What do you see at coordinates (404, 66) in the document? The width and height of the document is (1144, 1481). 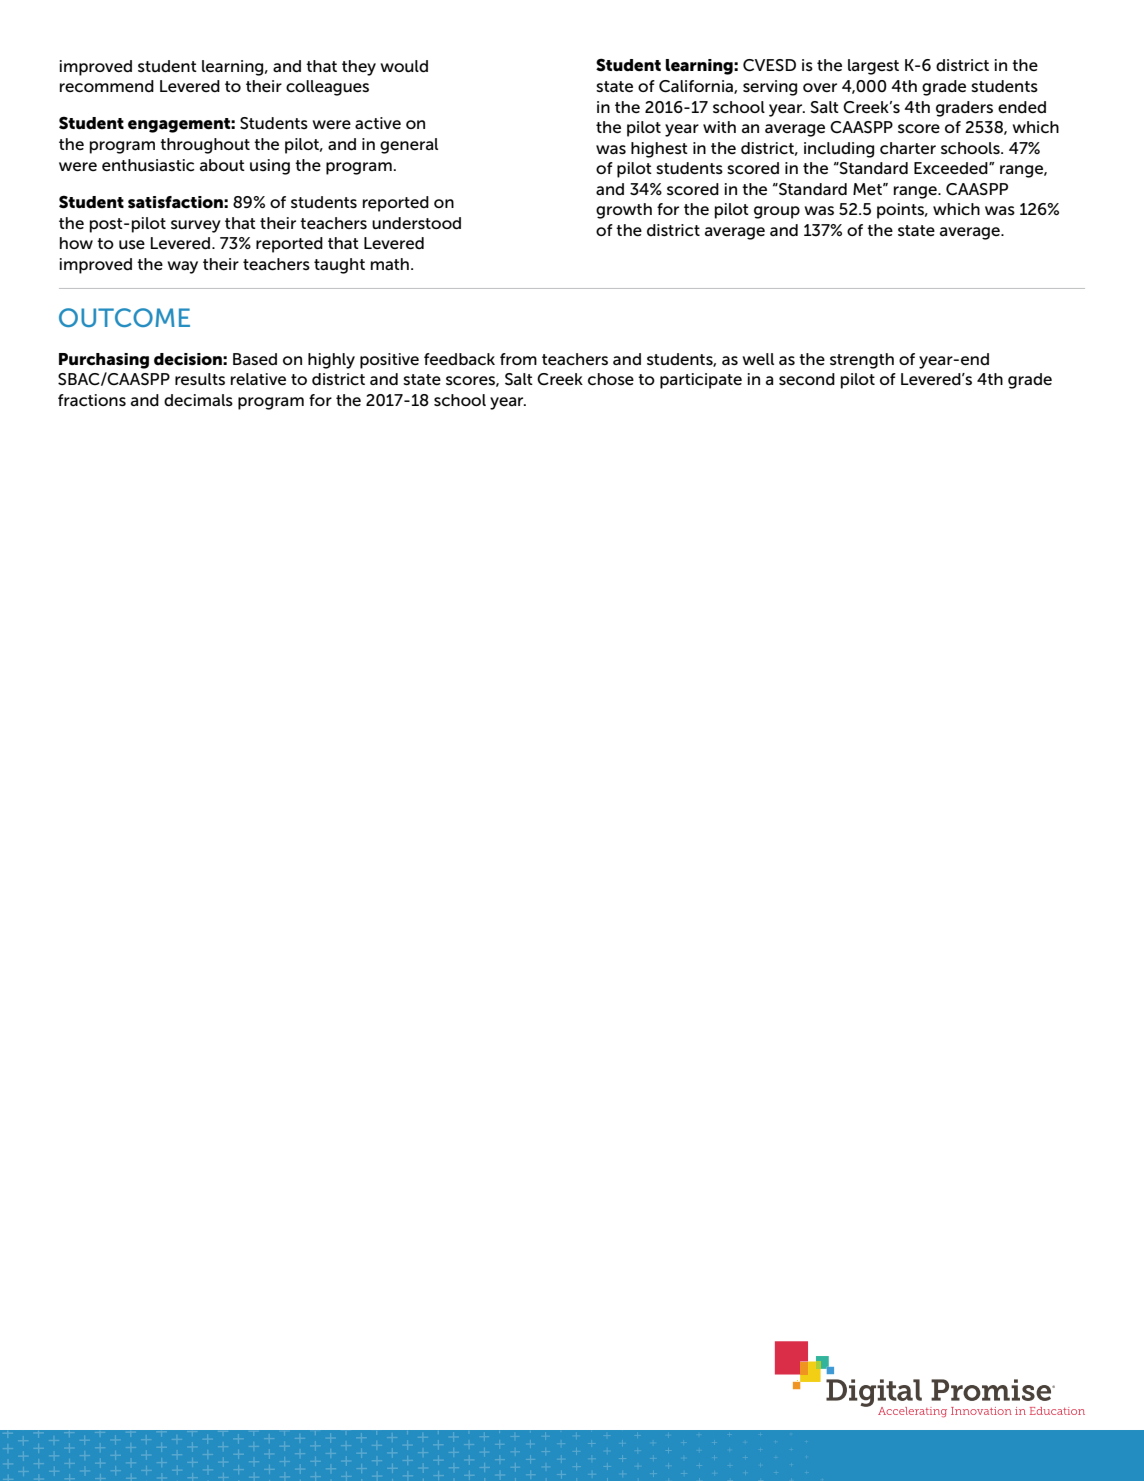 I see `would` at bounding box center [404, 66].
